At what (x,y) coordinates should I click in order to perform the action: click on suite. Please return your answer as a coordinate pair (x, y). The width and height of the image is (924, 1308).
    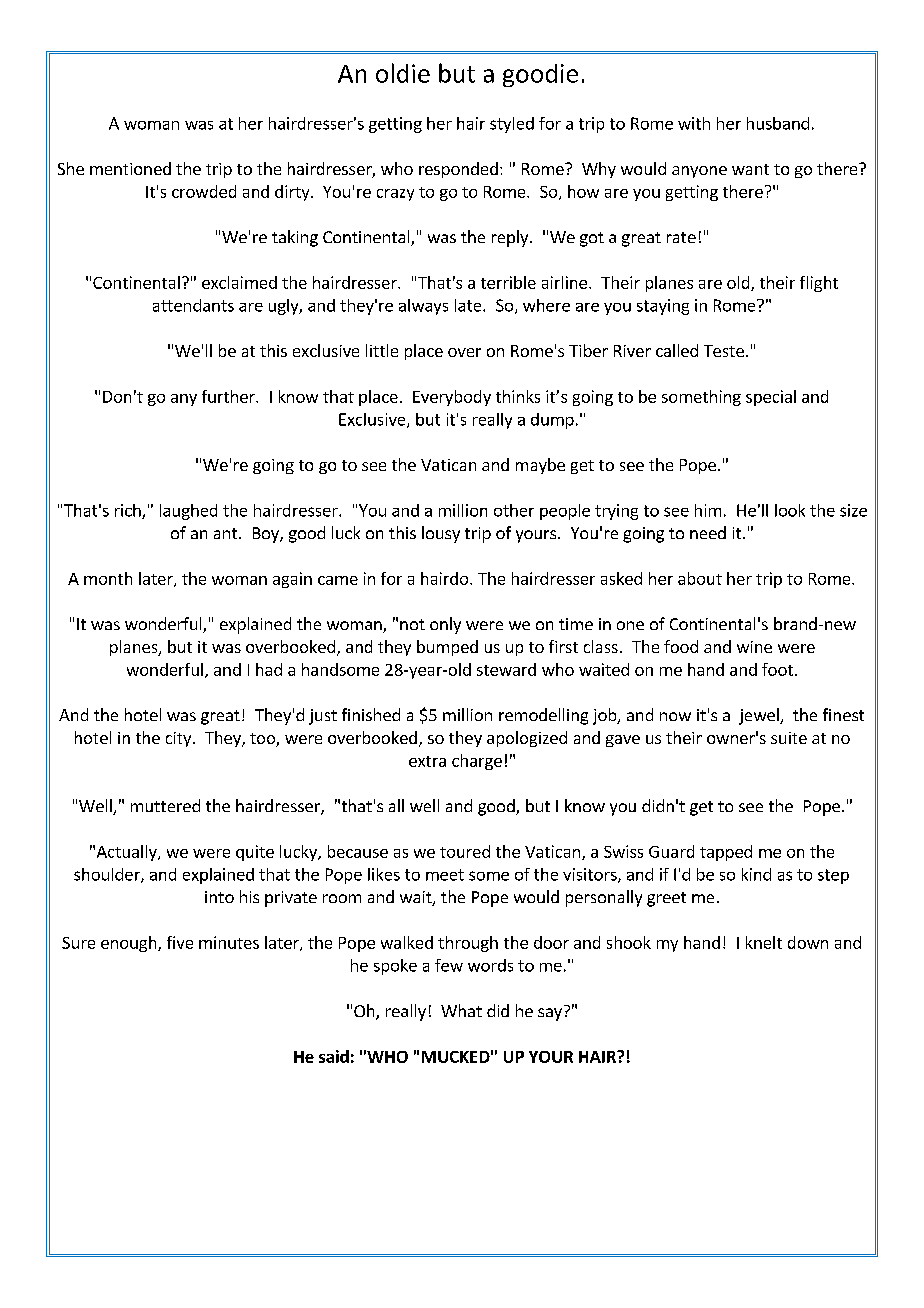
    Looking at the image, I should click on (789, 738).
